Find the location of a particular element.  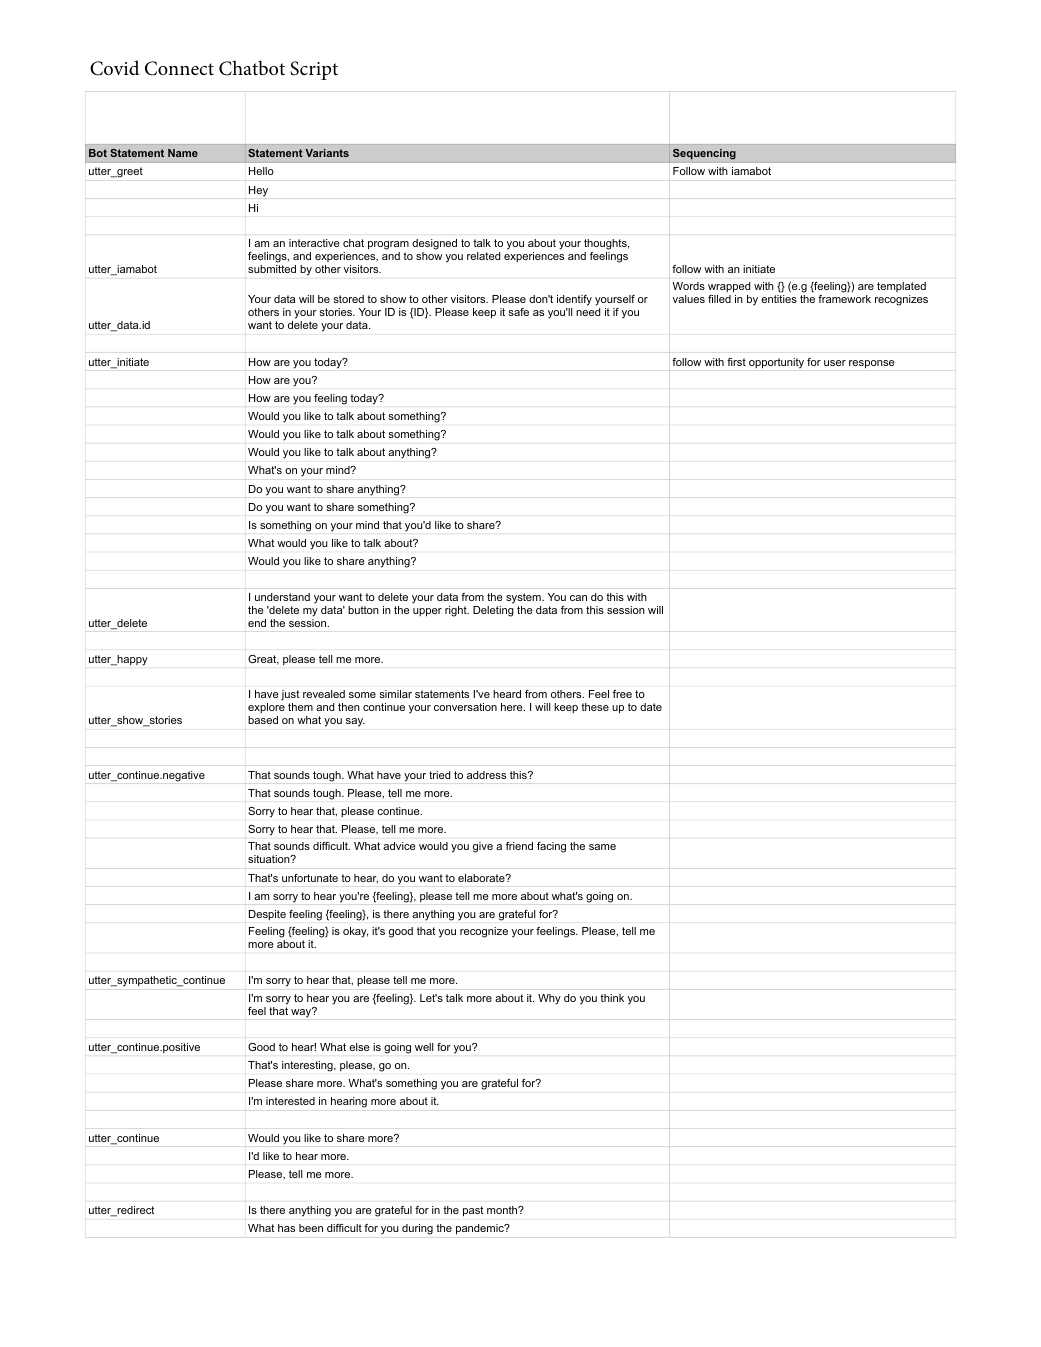

Despite is located at coordinates (267, 915).
